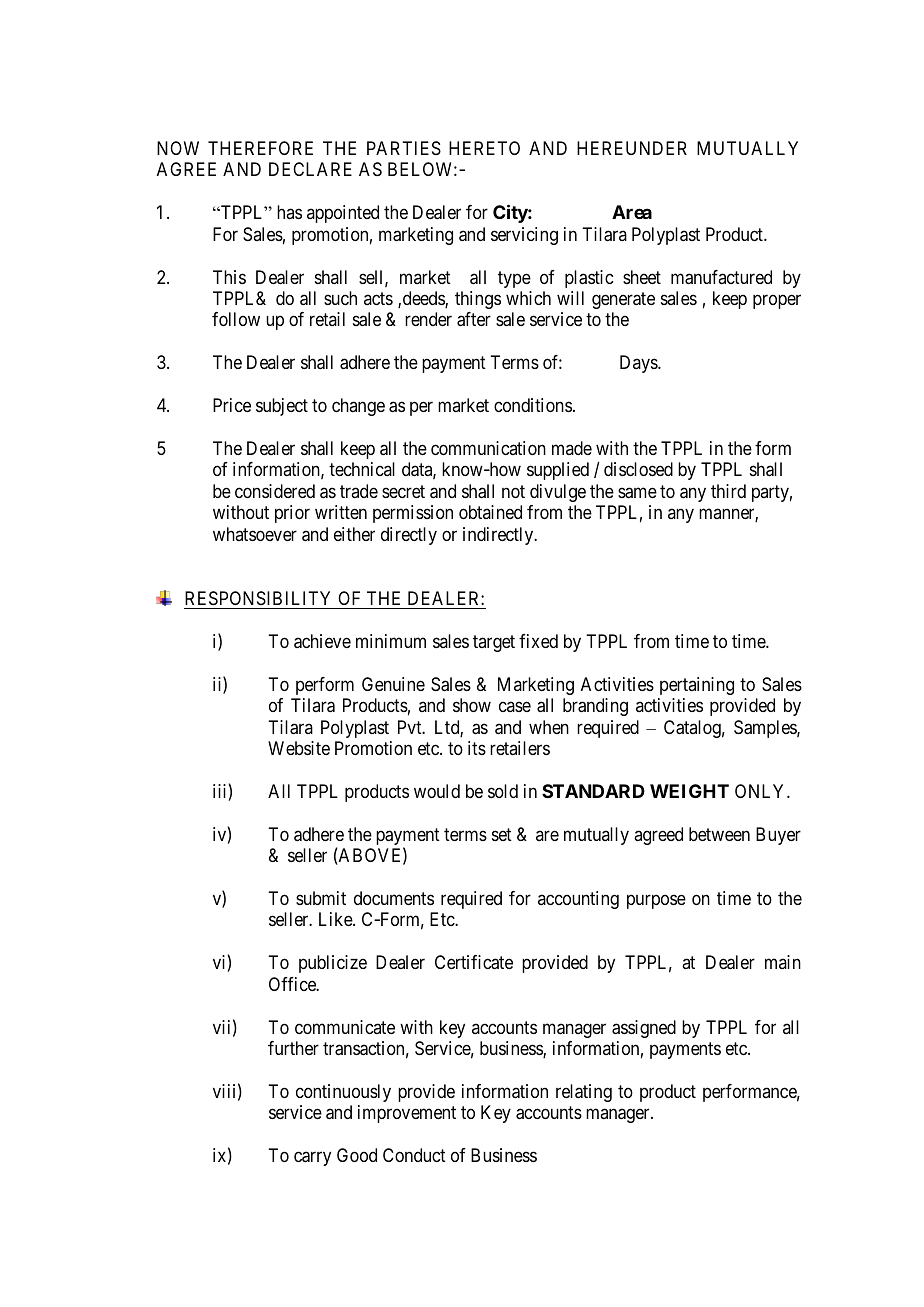  I want to click on relating, so click(584, 1093).
